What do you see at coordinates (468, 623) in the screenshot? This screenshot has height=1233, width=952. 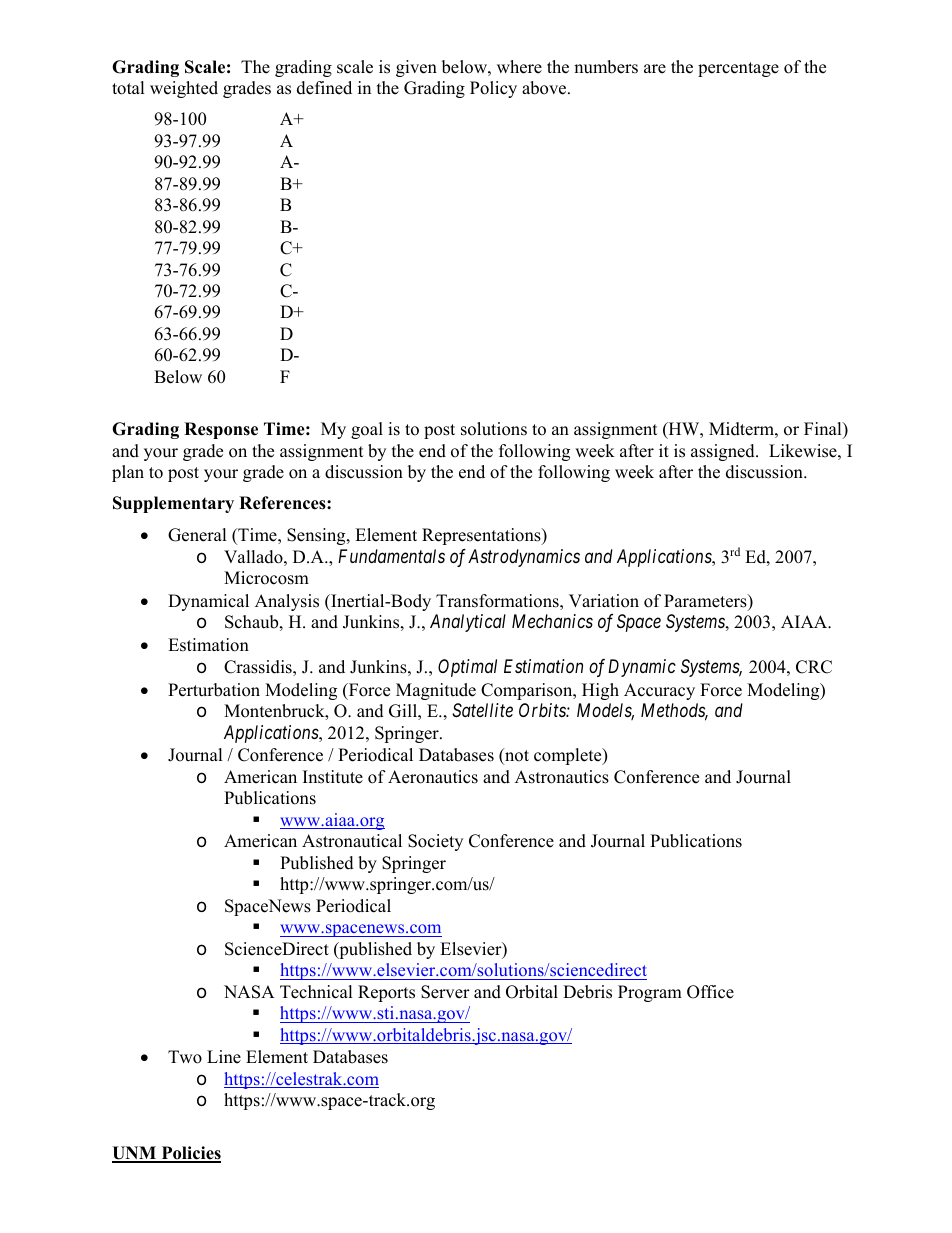 I see `Analytical` at bounding box center [468, 623].
